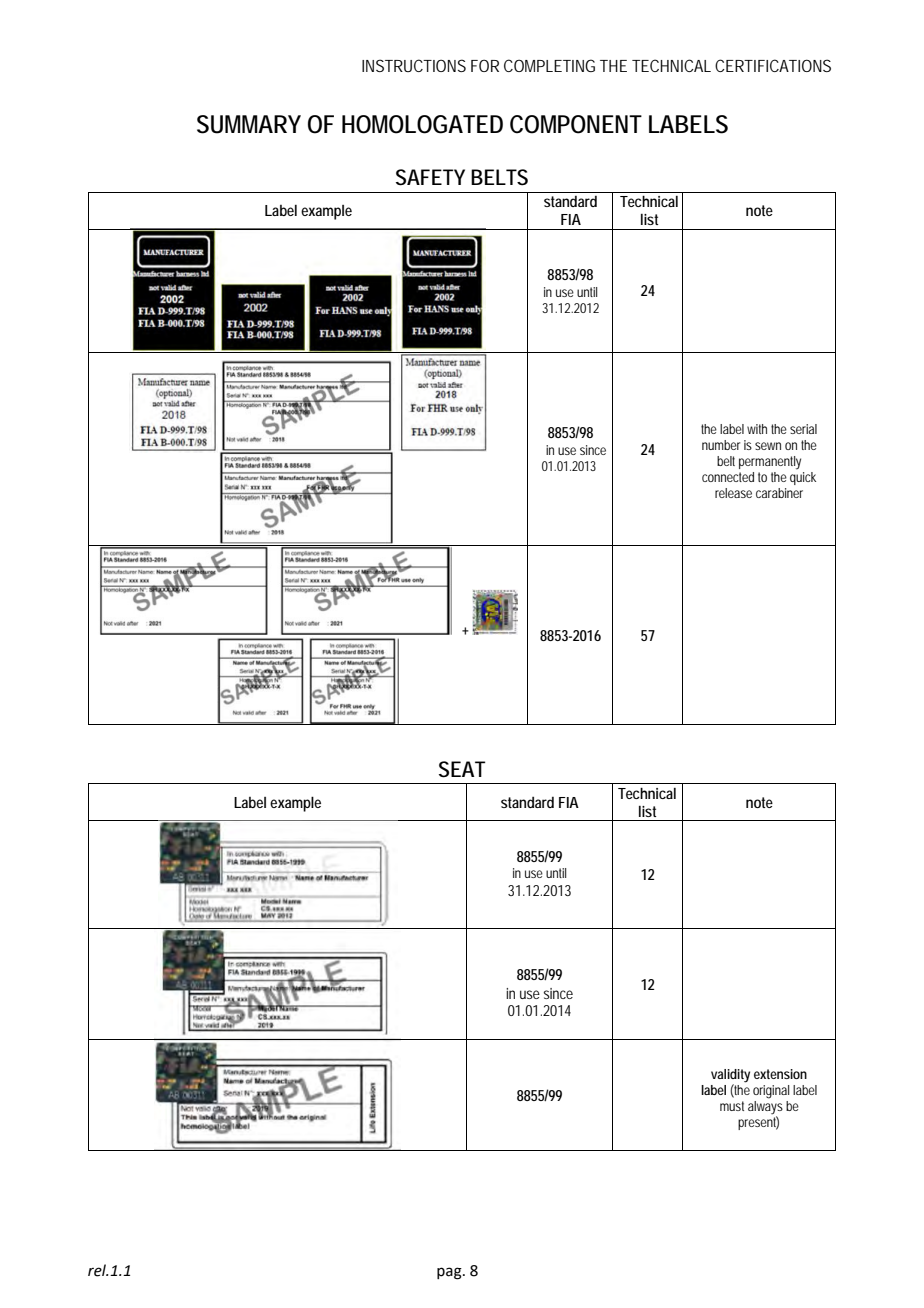 This image has height=1308, width=924. What do you see at coordinates (462, 769) in the image?
I see `SEAT` at bounding box center [462, 769].
